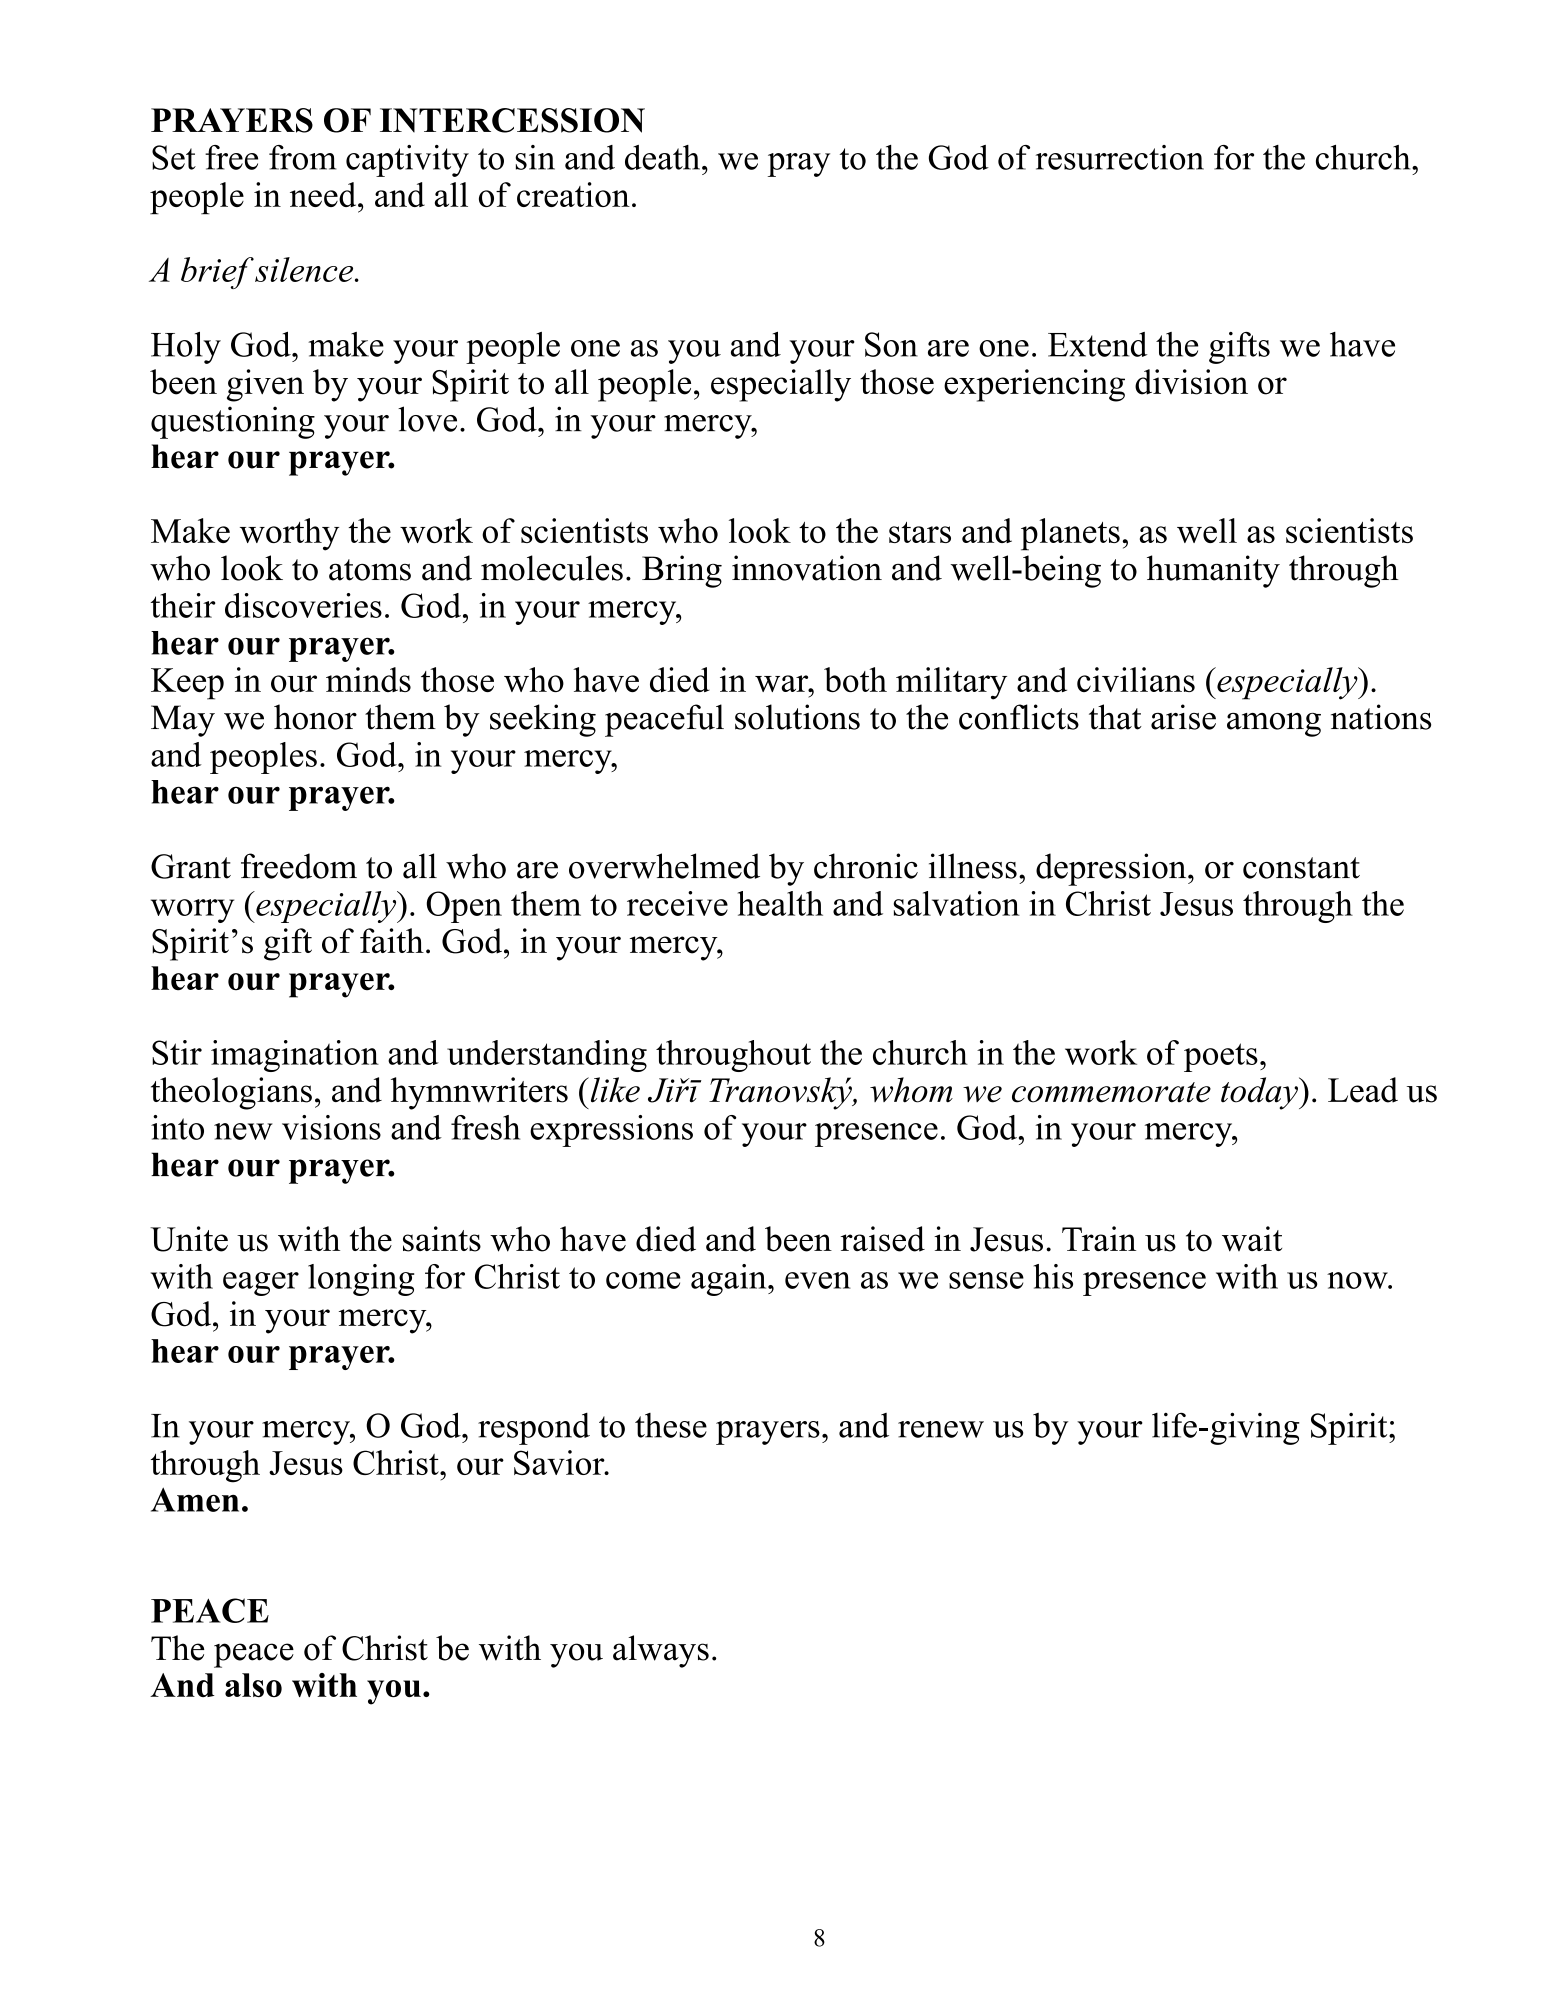  Describe the element at coordinates (253, 1685) in the image. I see `also` at that location.
